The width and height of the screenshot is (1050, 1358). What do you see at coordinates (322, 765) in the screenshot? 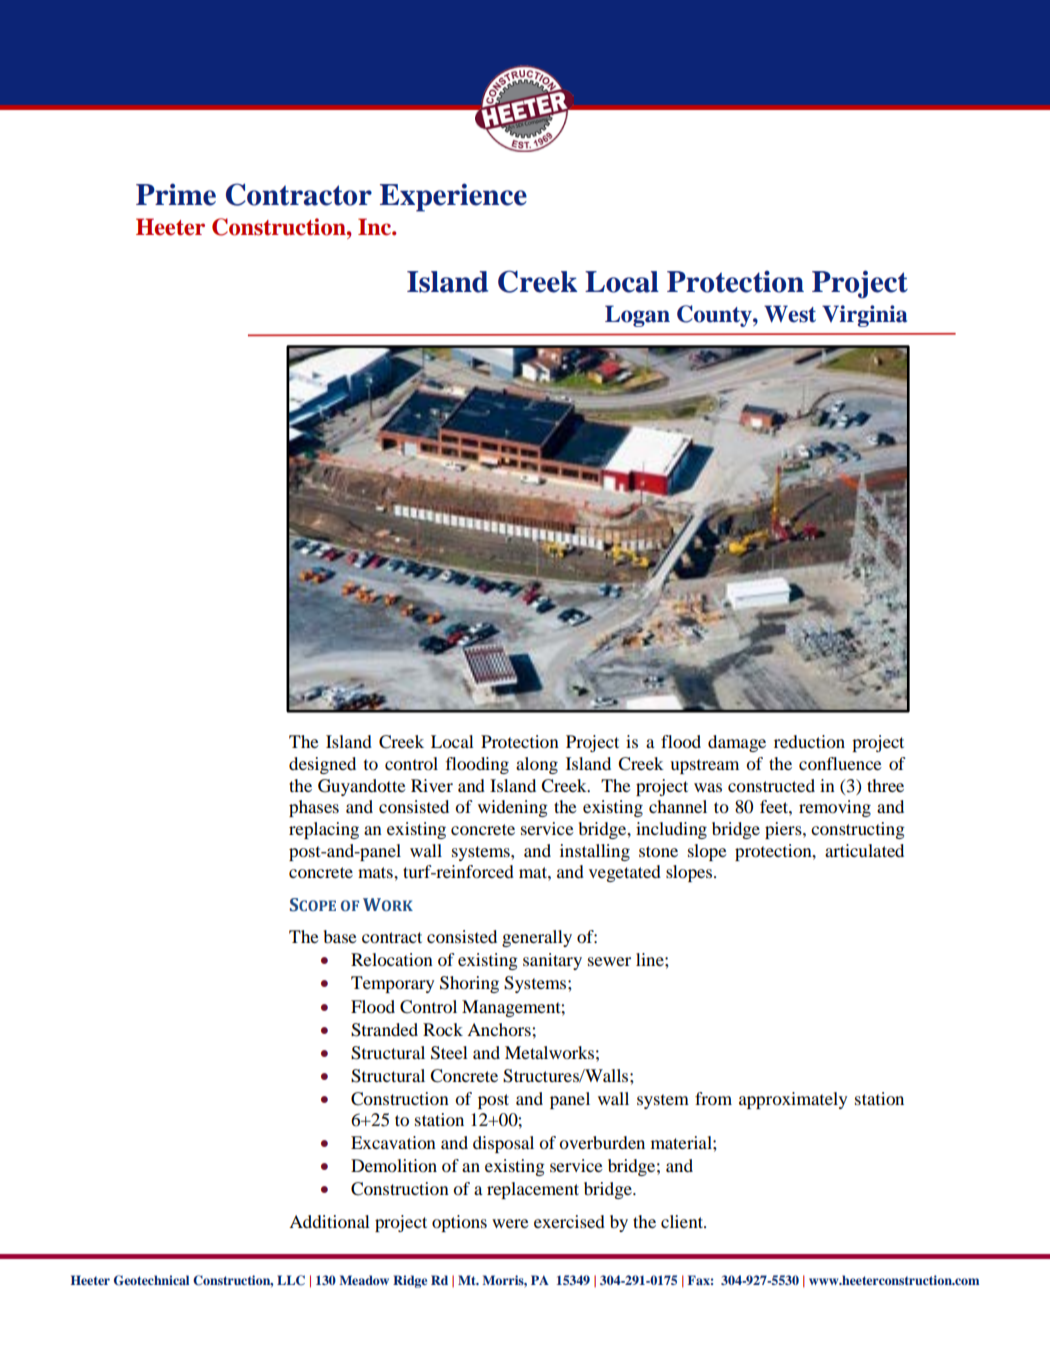
I see `designed` at bounding box center [322, 765].
